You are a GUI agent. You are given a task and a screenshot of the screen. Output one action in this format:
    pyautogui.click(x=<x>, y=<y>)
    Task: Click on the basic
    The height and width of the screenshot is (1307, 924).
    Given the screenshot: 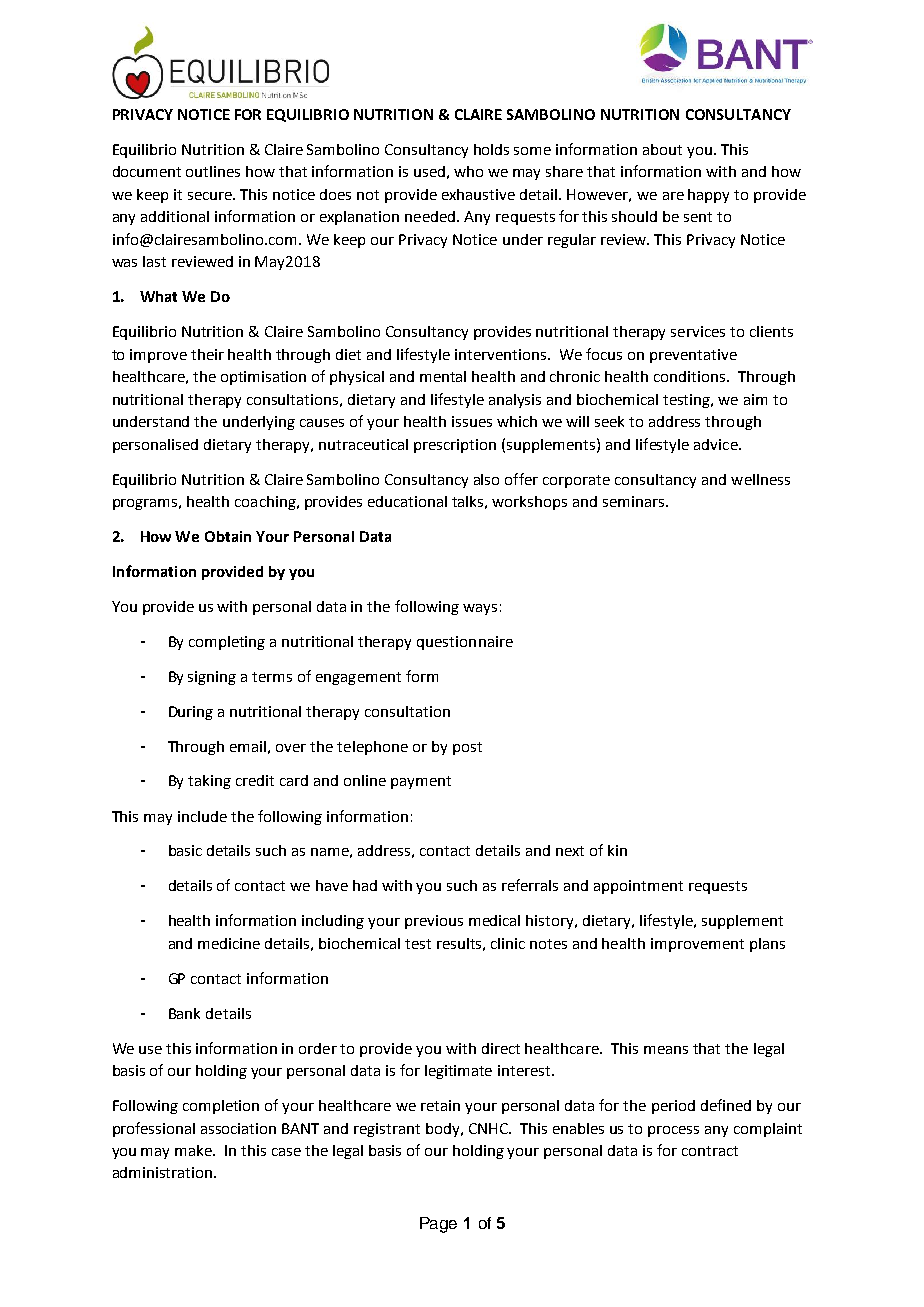 What is the action you would take?
    pyautogui.click(x=185, y=850)
